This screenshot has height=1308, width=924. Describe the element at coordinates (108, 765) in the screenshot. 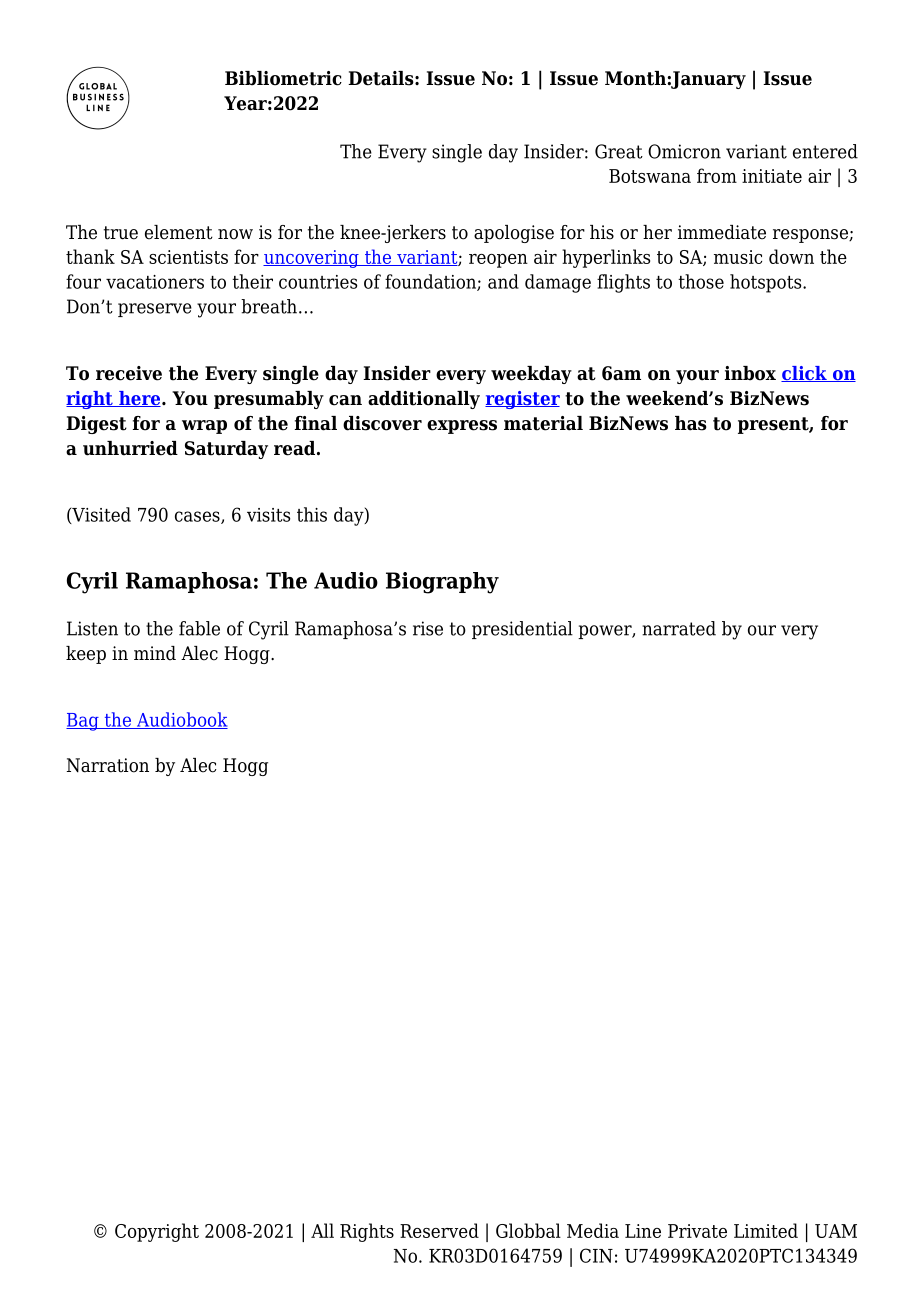

I see `Narration` at that location.
